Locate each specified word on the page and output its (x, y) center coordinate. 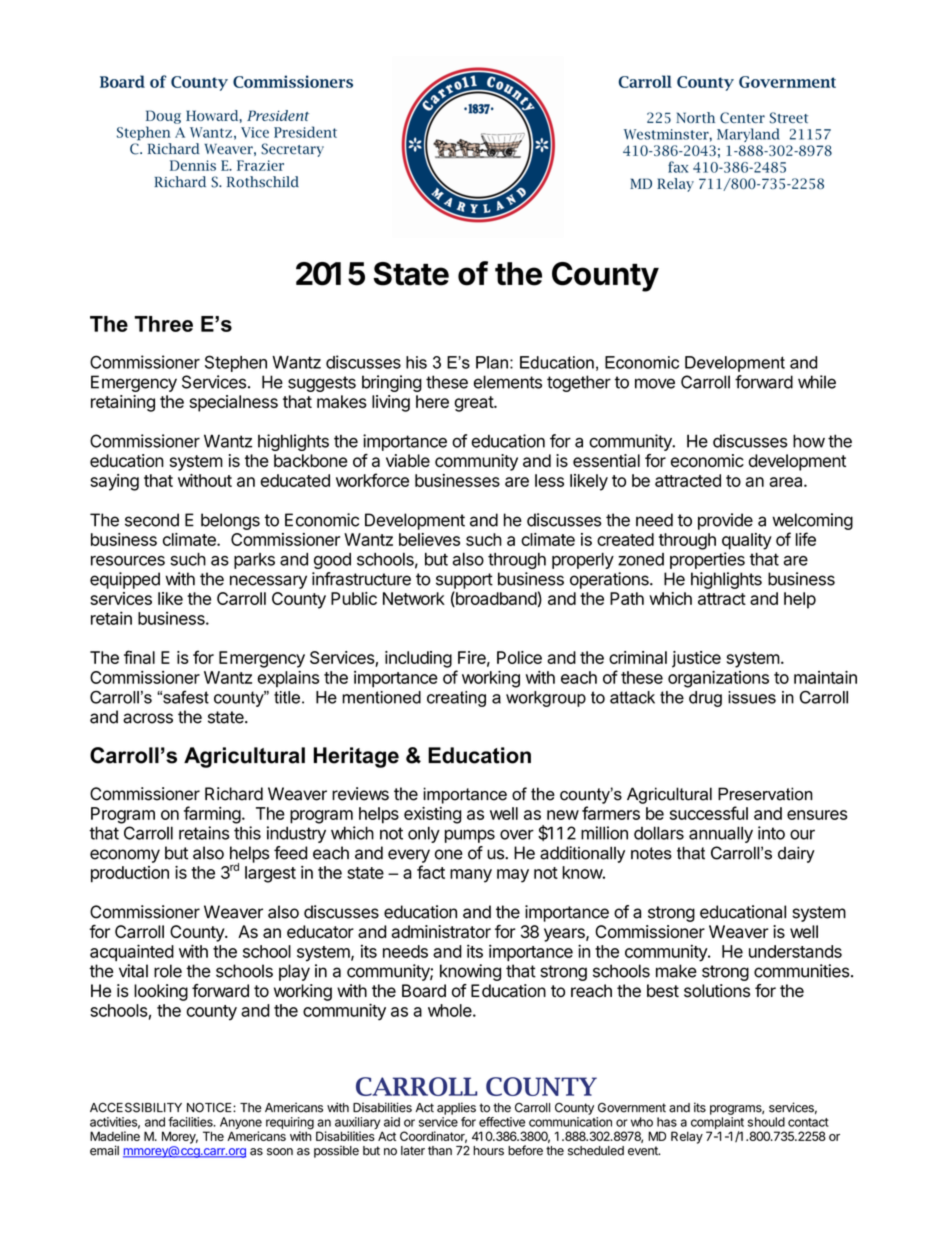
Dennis (193, 165)
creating (456, 699)
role (168, 971)
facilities (191, 1122)
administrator (441, 931)
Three (163, 324)
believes (429, 539)
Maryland (748, 135)
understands (795, 951)
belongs (230, 521)
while (817, 382)
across (148, 718)
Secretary (292, 150)
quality (747, 541)
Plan (492, 362)
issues (752, 697)
